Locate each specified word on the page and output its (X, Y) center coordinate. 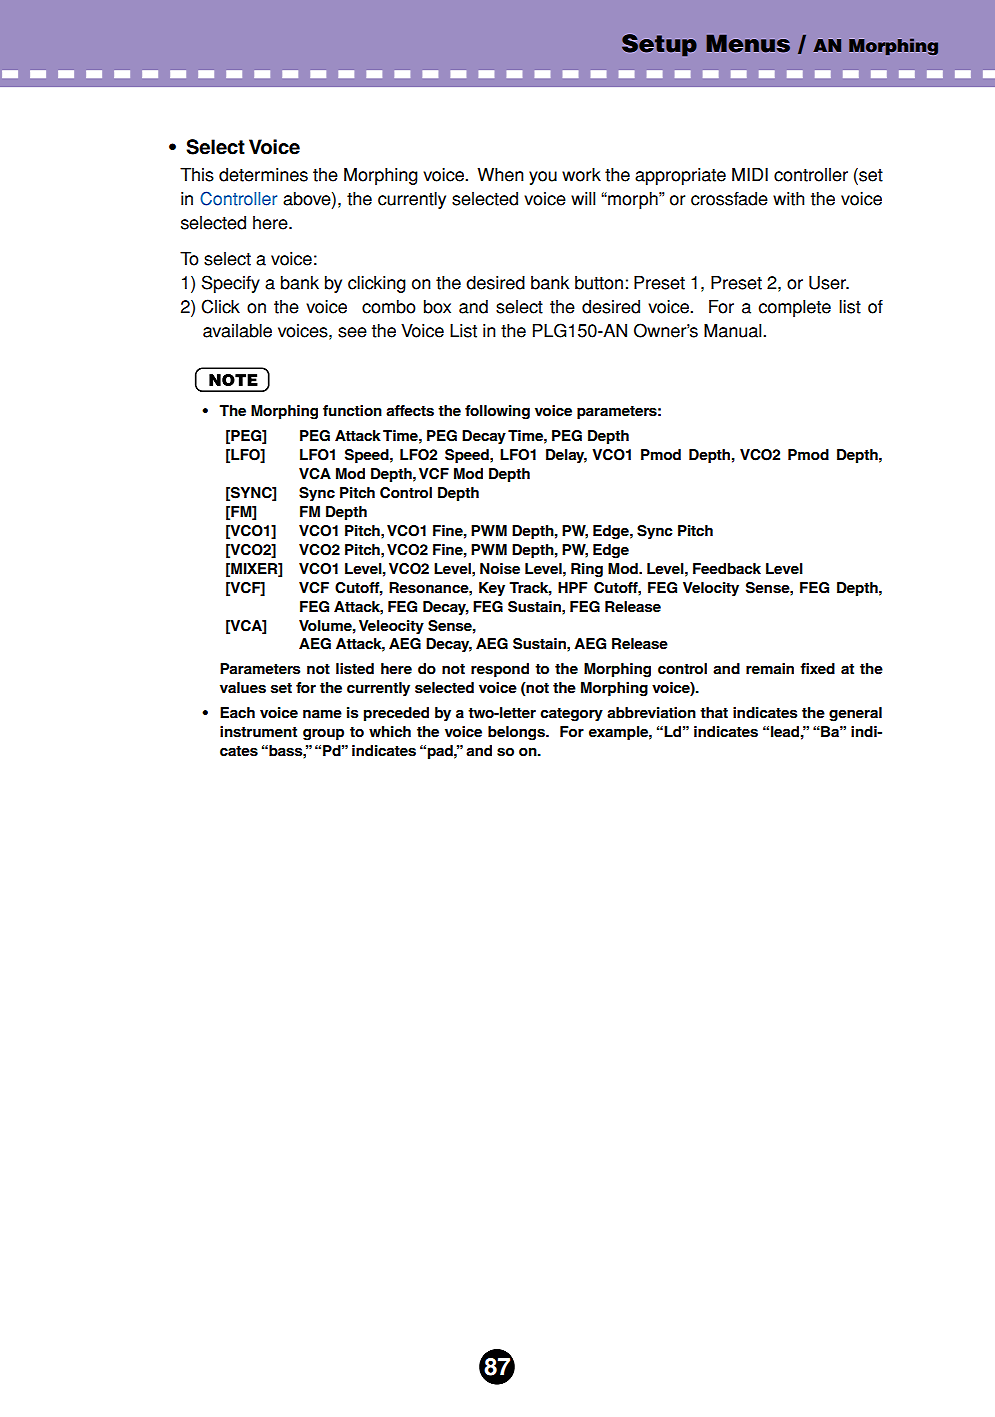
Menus (748, 43)
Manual (734, 331)
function (352, 411)
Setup (659, 45)
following (497, 412)
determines (263, 175)
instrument (258, 732)
